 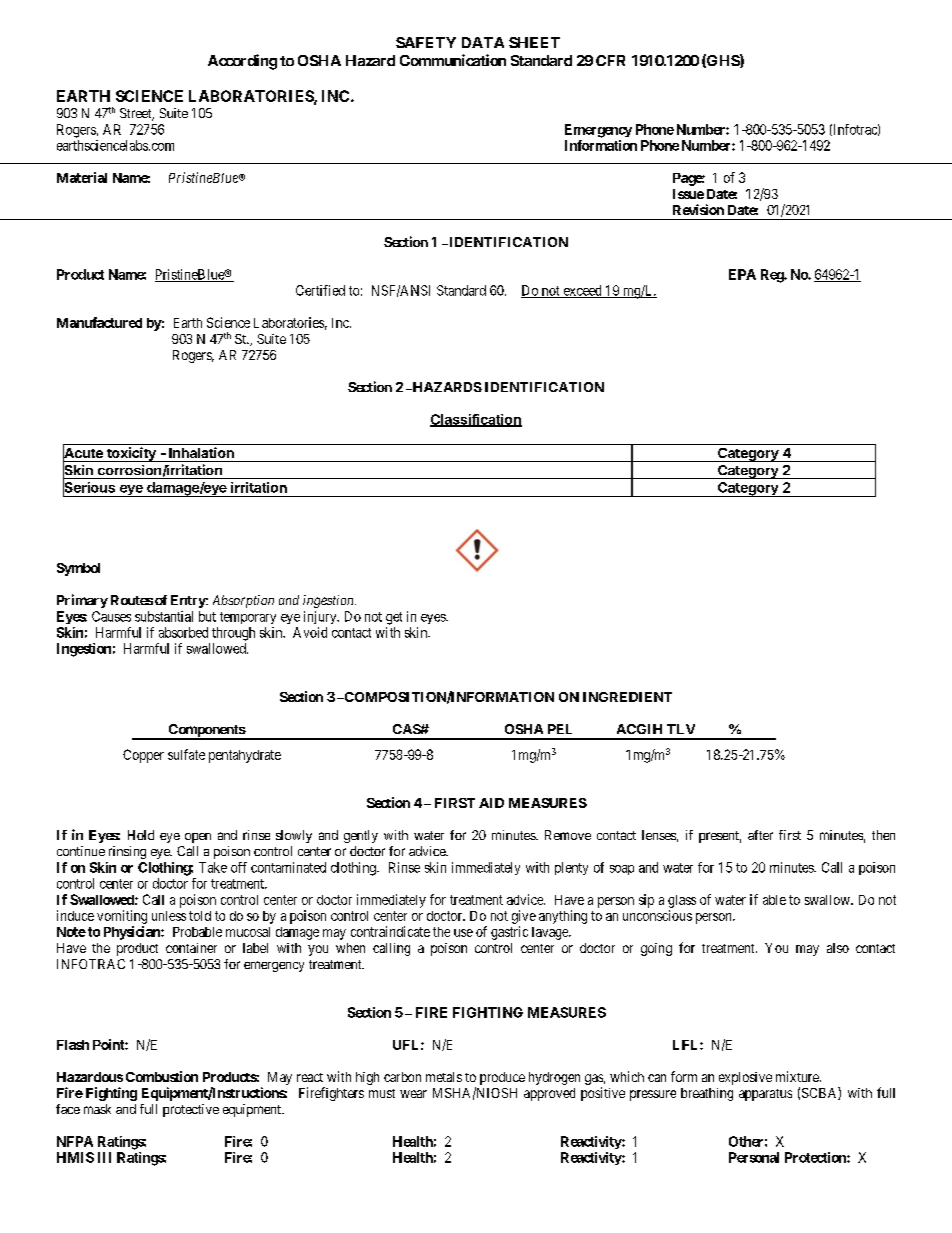 I want to click on INGREDIENT, so click(x=627, y=697).
